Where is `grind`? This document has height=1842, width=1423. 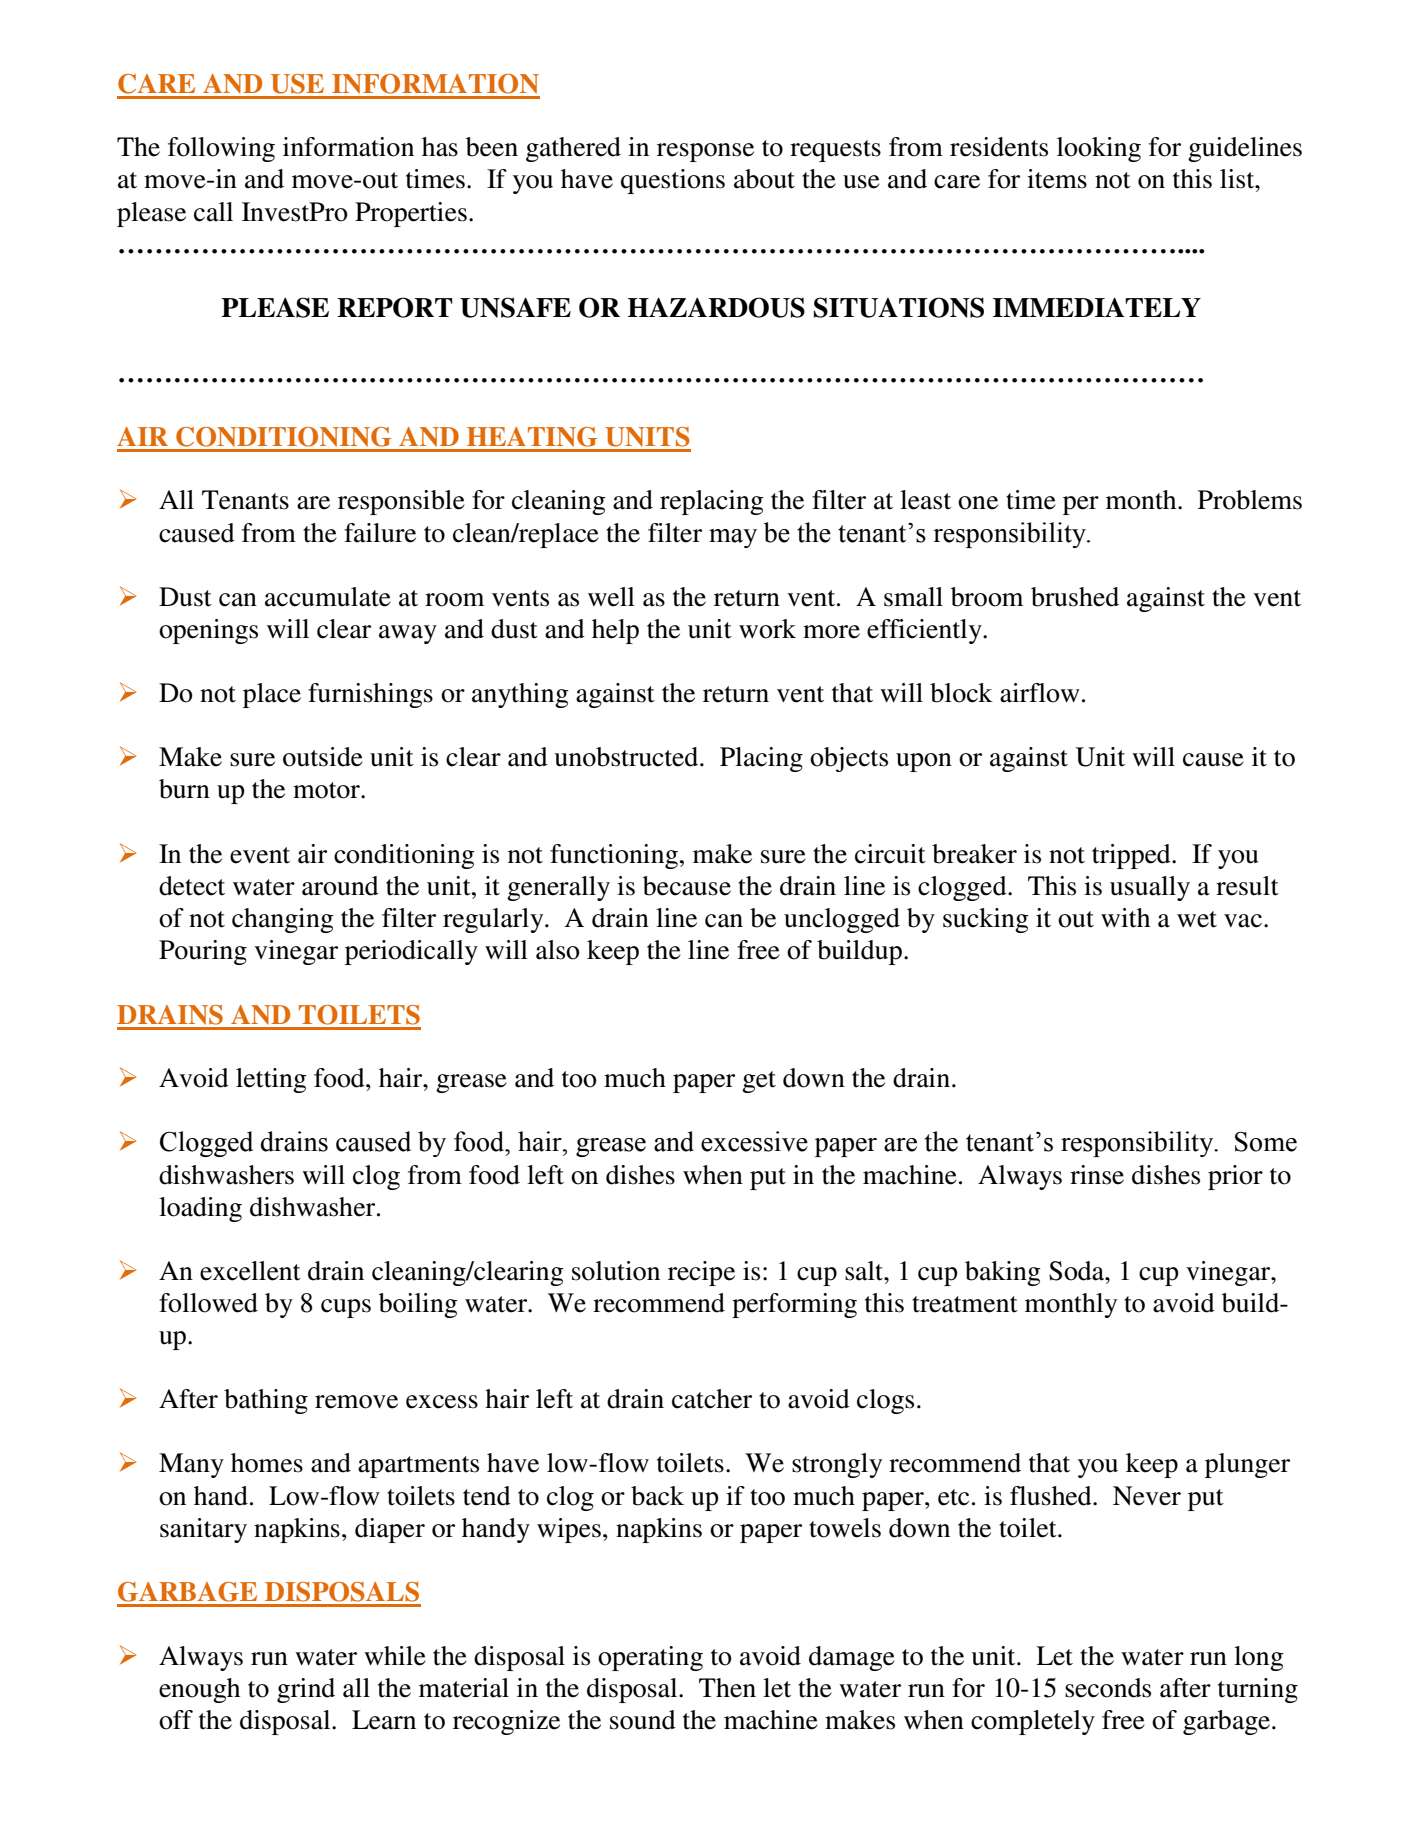
grind is located at coordinates (306, 1690).
